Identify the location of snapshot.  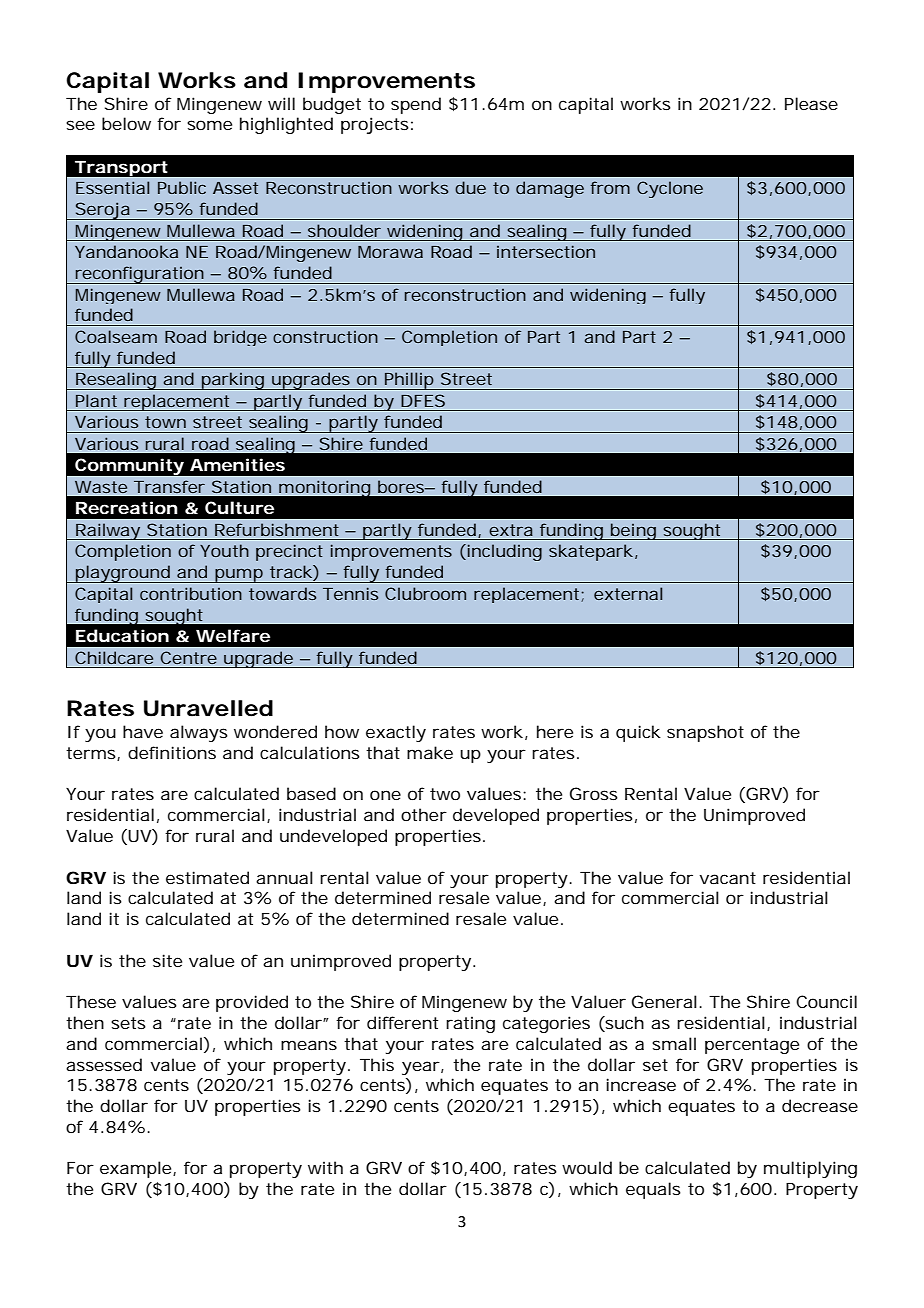
(705, 733).
